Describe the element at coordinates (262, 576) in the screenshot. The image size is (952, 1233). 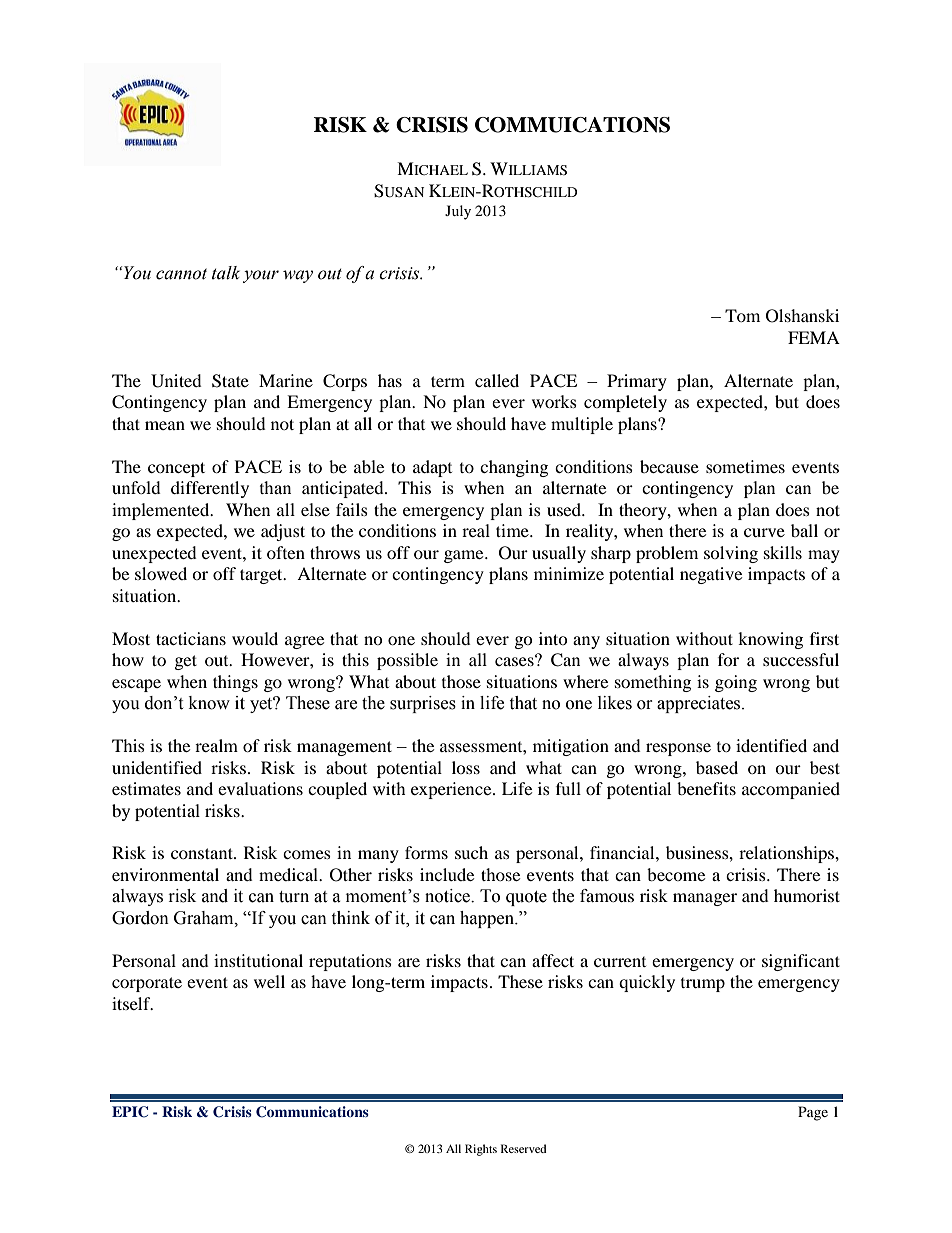
I see `target` at that location.
